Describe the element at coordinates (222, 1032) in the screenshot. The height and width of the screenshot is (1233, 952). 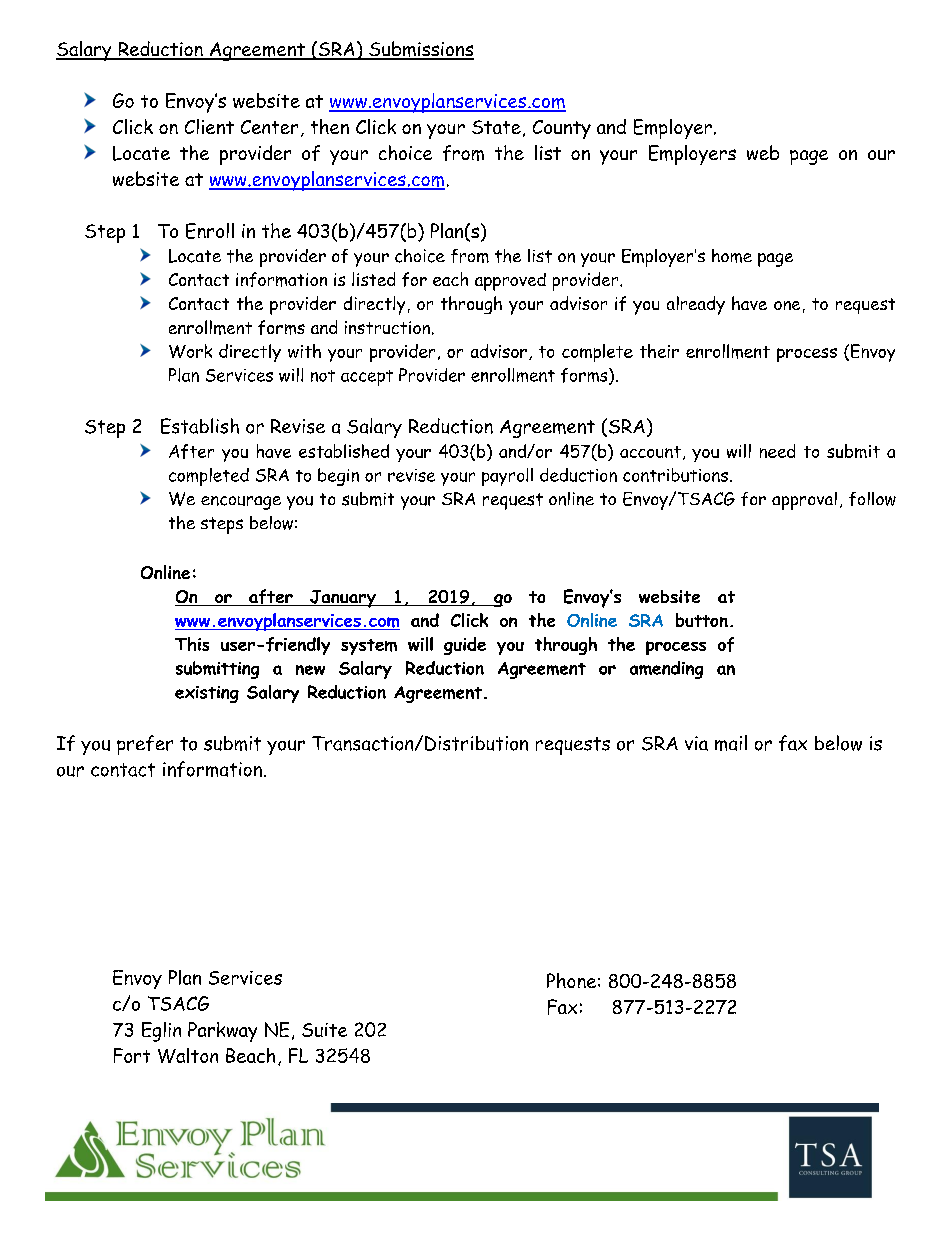
I see `Parkway` at that location.
